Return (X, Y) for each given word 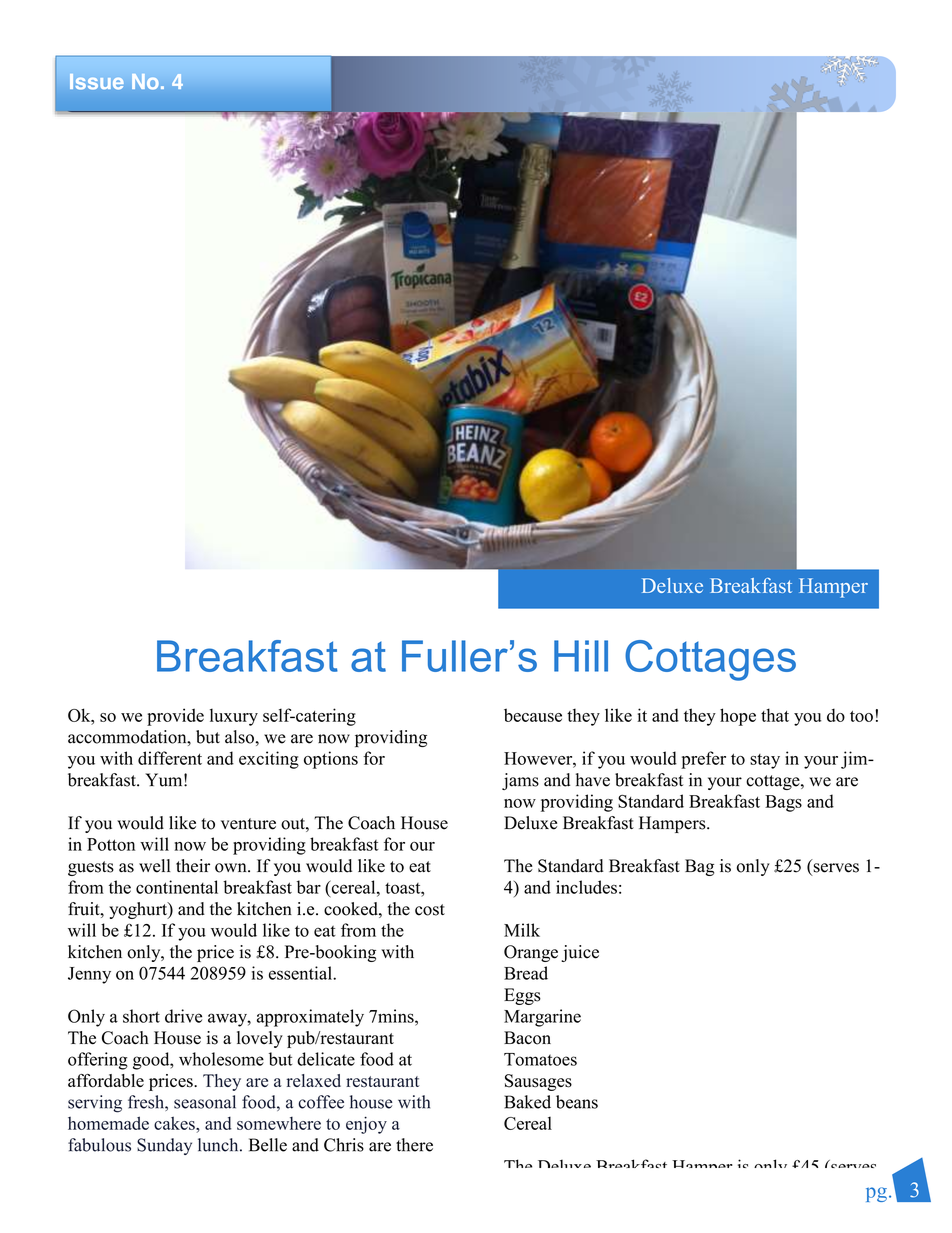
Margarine (542, 1018)
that (775, 715)
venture (248, 824)
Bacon (527, 1038)
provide (175, 717)
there (414, 1145)
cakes (175, 1123)
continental (177, 887)
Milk (522, 930)
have (593, 780)
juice (580, 953)
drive (183, 1016)
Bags (783, 803)
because (533, 715)
